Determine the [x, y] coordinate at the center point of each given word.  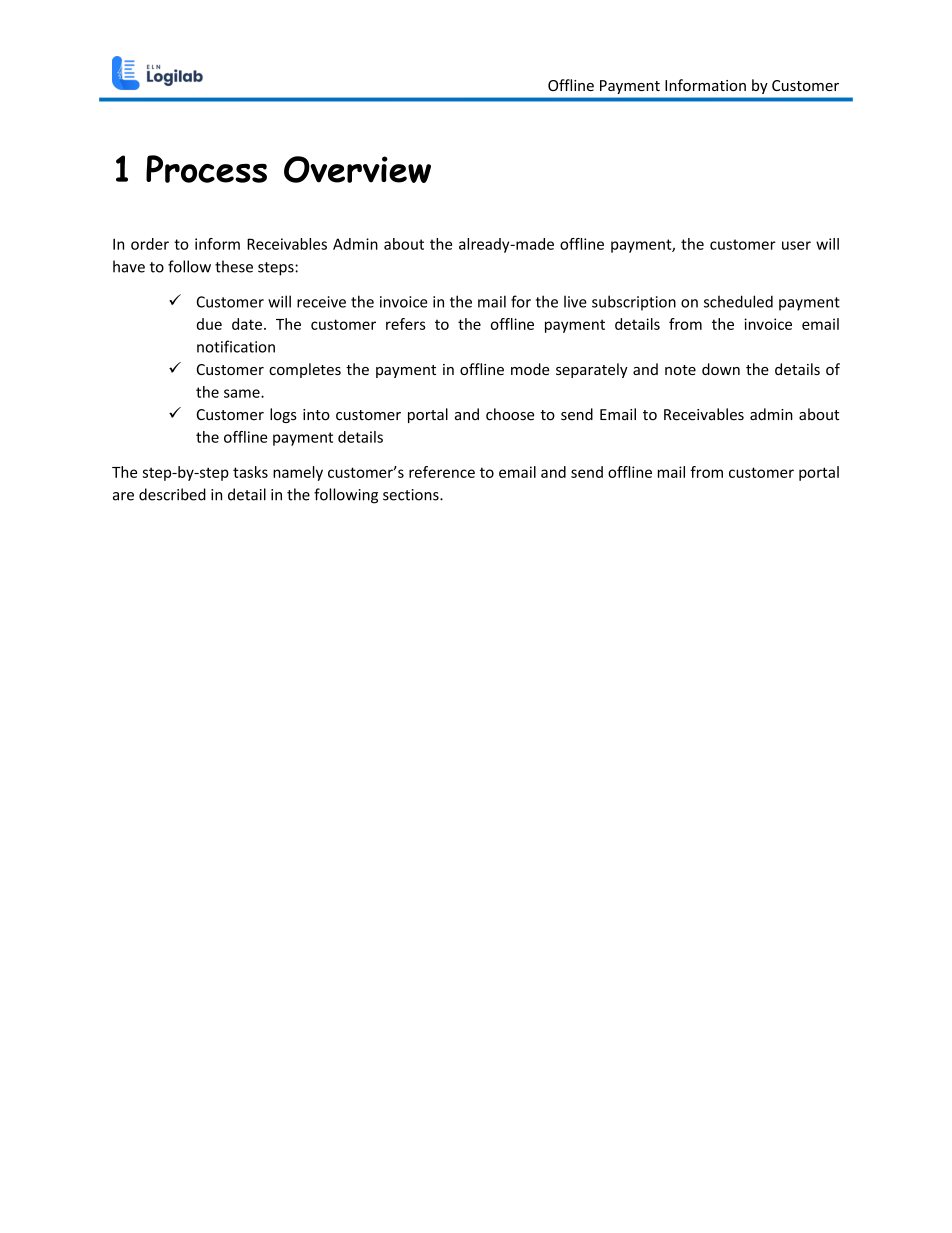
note [680, 370]
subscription [634, 303]
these [234, 266]
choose [510, 414]
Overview [357, 169]
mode [530, 369]
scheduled [738, 301]
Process [206, 169]
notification [236, 346]
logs [283, 415]
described [172, 494]
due [209, 324]
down [721, 369]
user [796, 245]
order [150, 244]
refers [405, 324]
